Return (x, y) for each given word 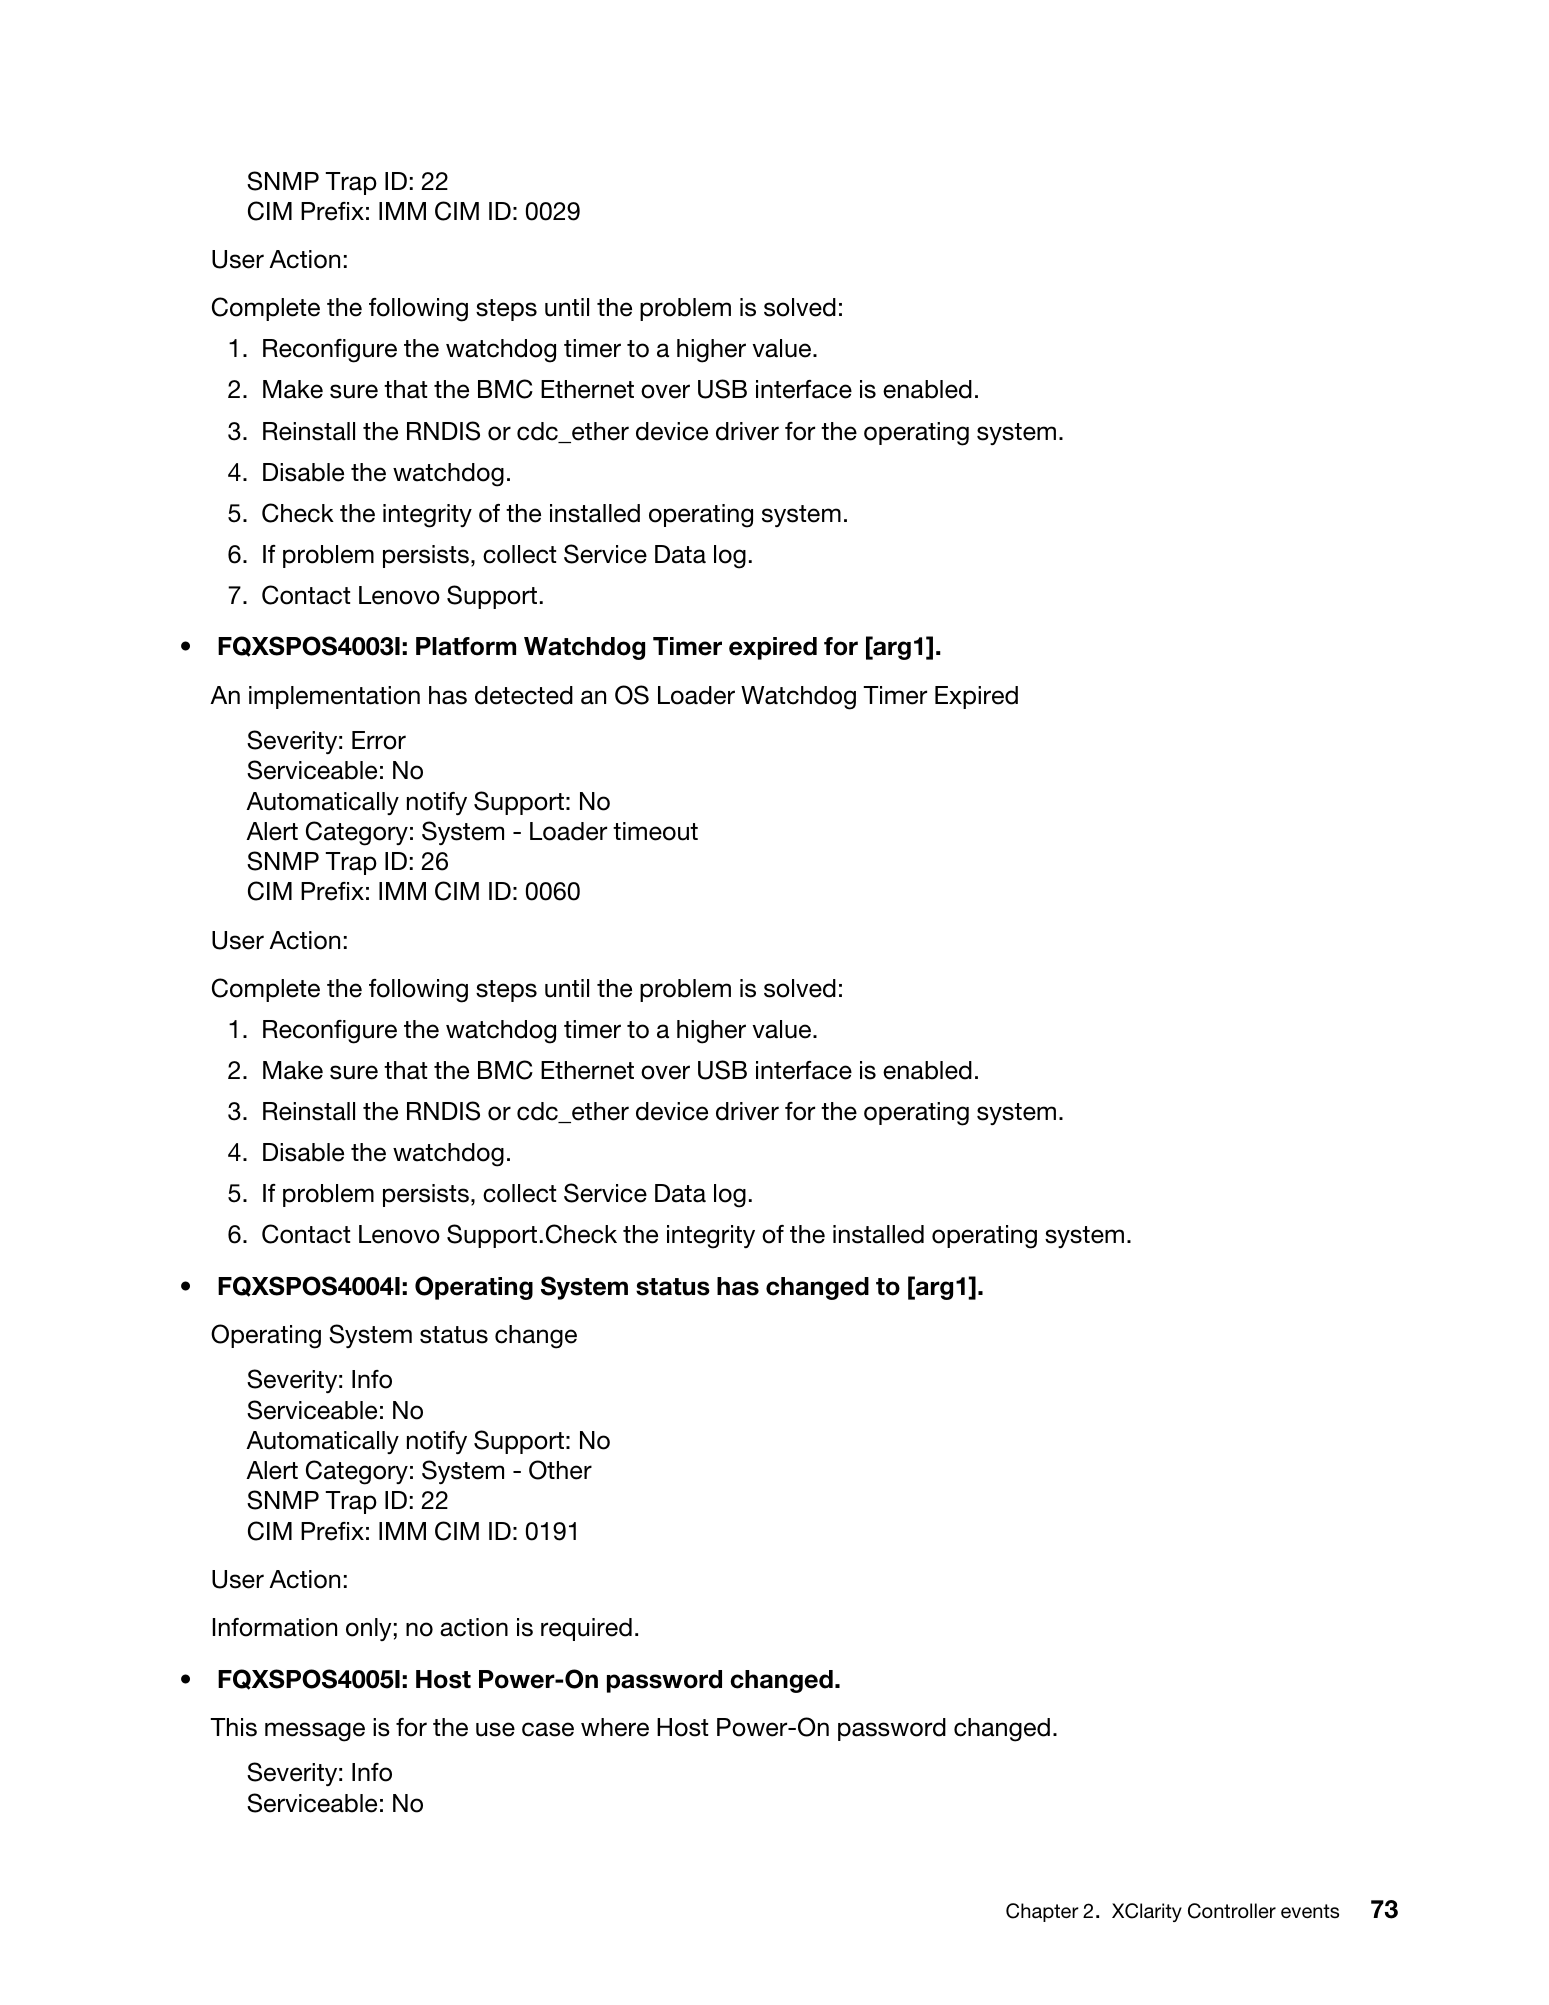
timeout (655, 831)
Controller (1232, 1911)
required (586, 1629)
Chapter (1042, 1912)
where (615, 1727)
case (548, 1729)
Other (560, 1470)
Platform (466, 646)
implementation (334, 697)
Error (379, 740)
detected (524, 695)
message (315, 1732)
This (233, 1727)
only (369, 1629)
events (1310, 1911)
